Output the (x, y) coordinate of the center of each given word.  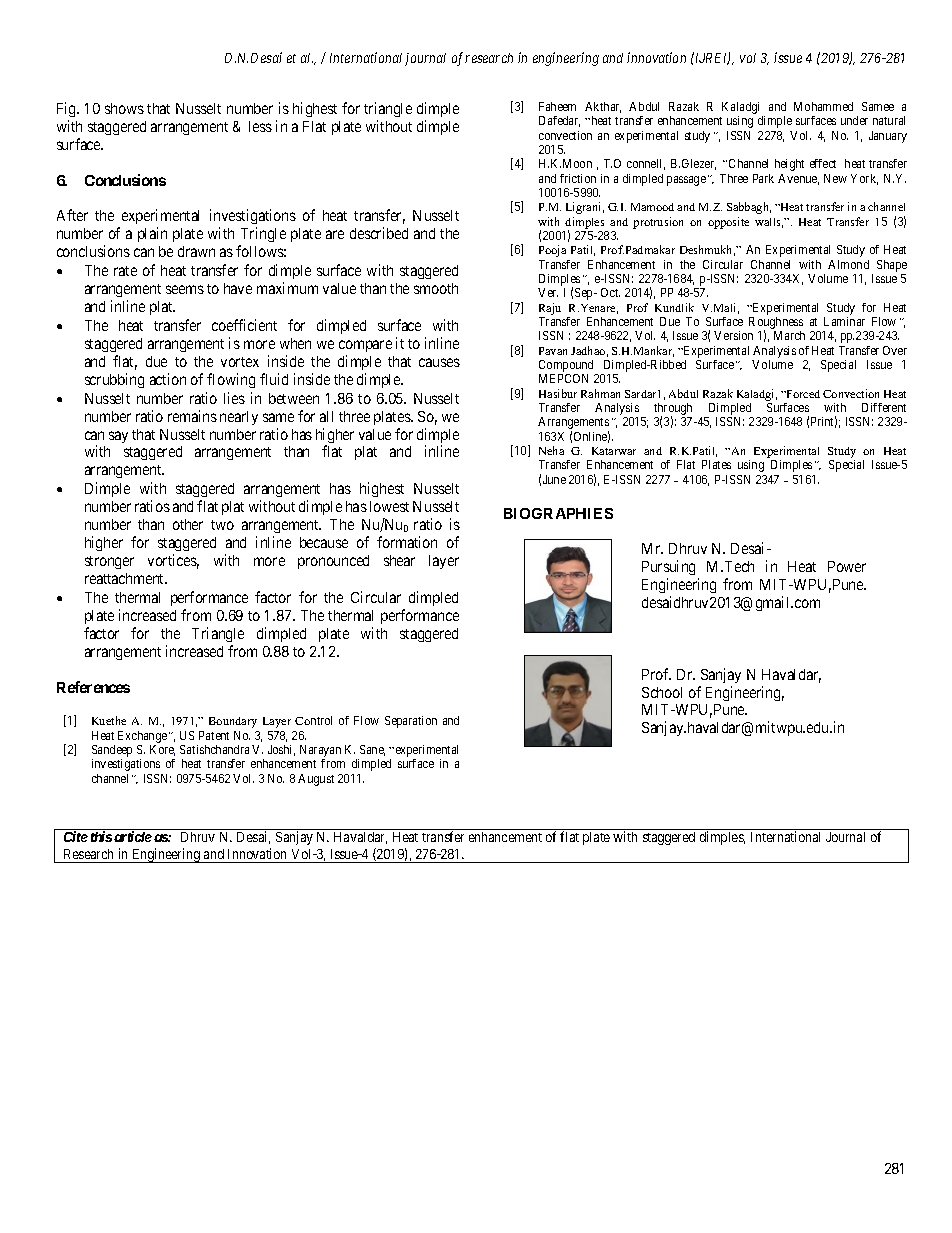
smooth (436, 288)
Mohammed (823, 106)
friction (578, 178)
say (118, 437)
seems (185, 289)
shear (399, 560)
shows (124, 108)
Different (884, 407)
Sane (372, 750)
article (133, 836)
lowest (389, 506)
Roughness (776, 324)
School (662, 692)
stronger (109, 562)
